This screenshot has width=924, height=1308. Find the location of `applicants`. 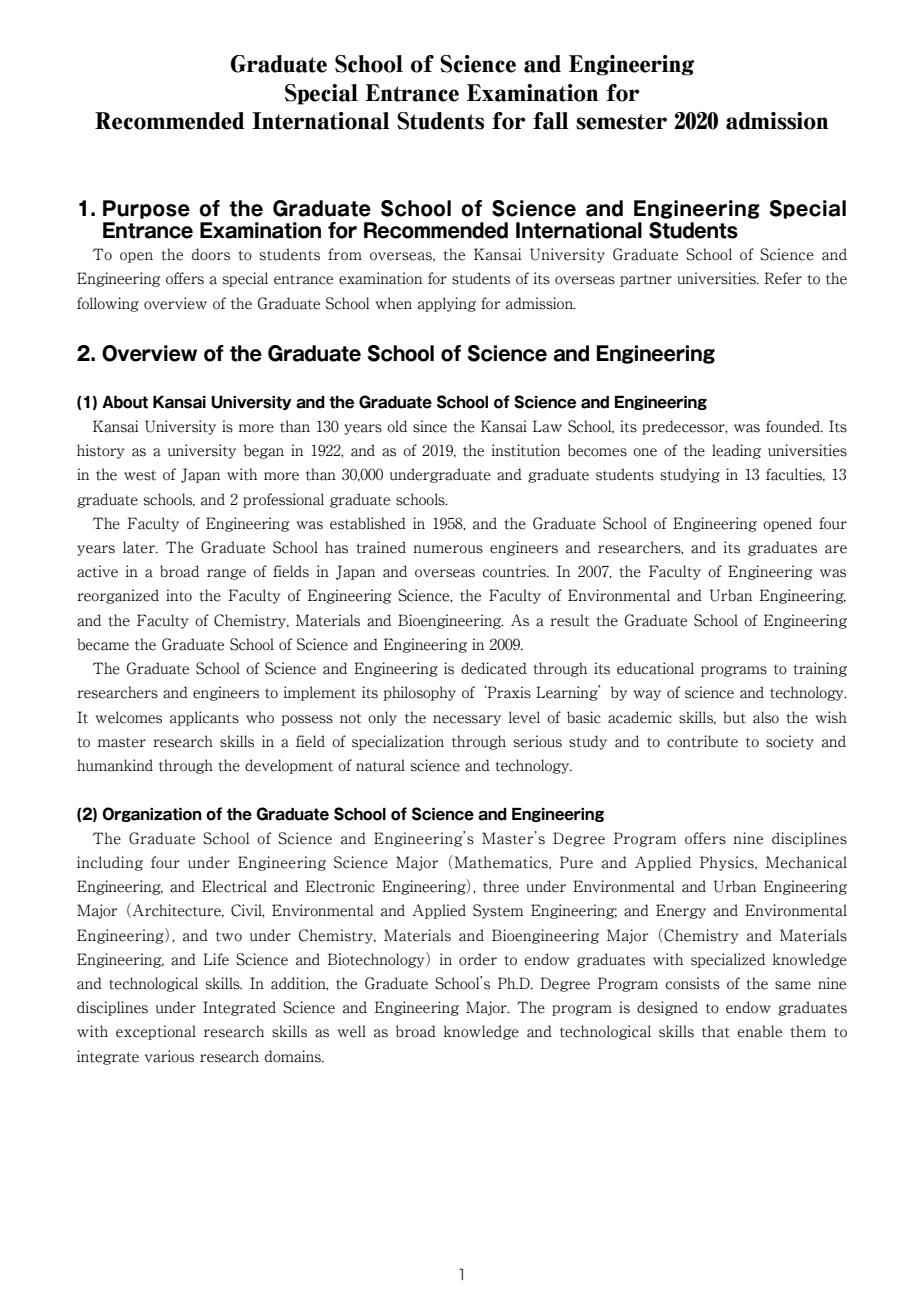

applicants is located at coordinates (204, 718).
